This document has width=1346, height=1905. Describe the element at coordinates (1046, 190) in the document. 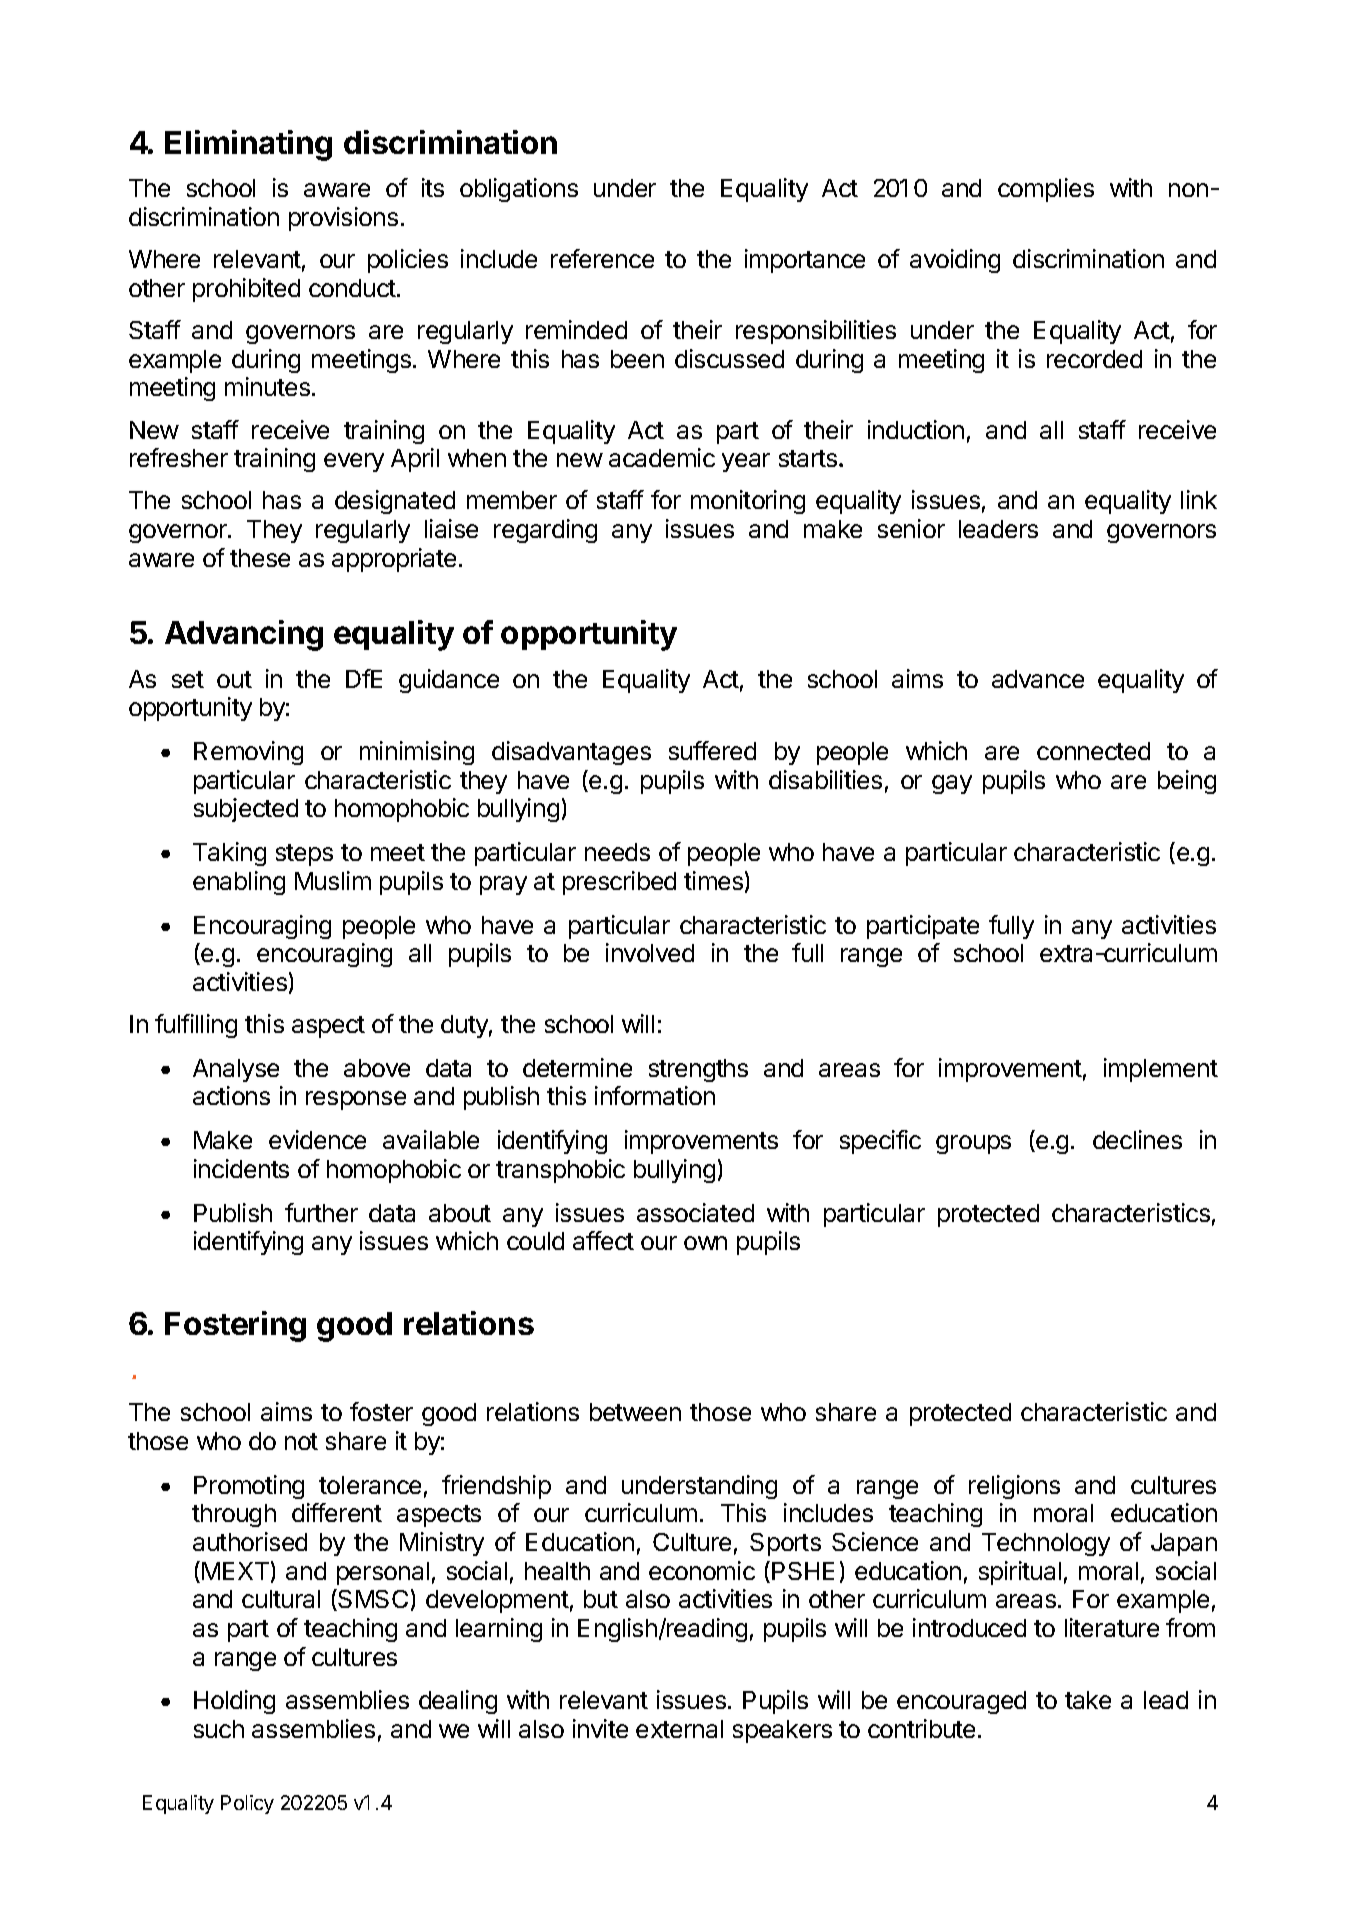

I see `complies` at that location.
